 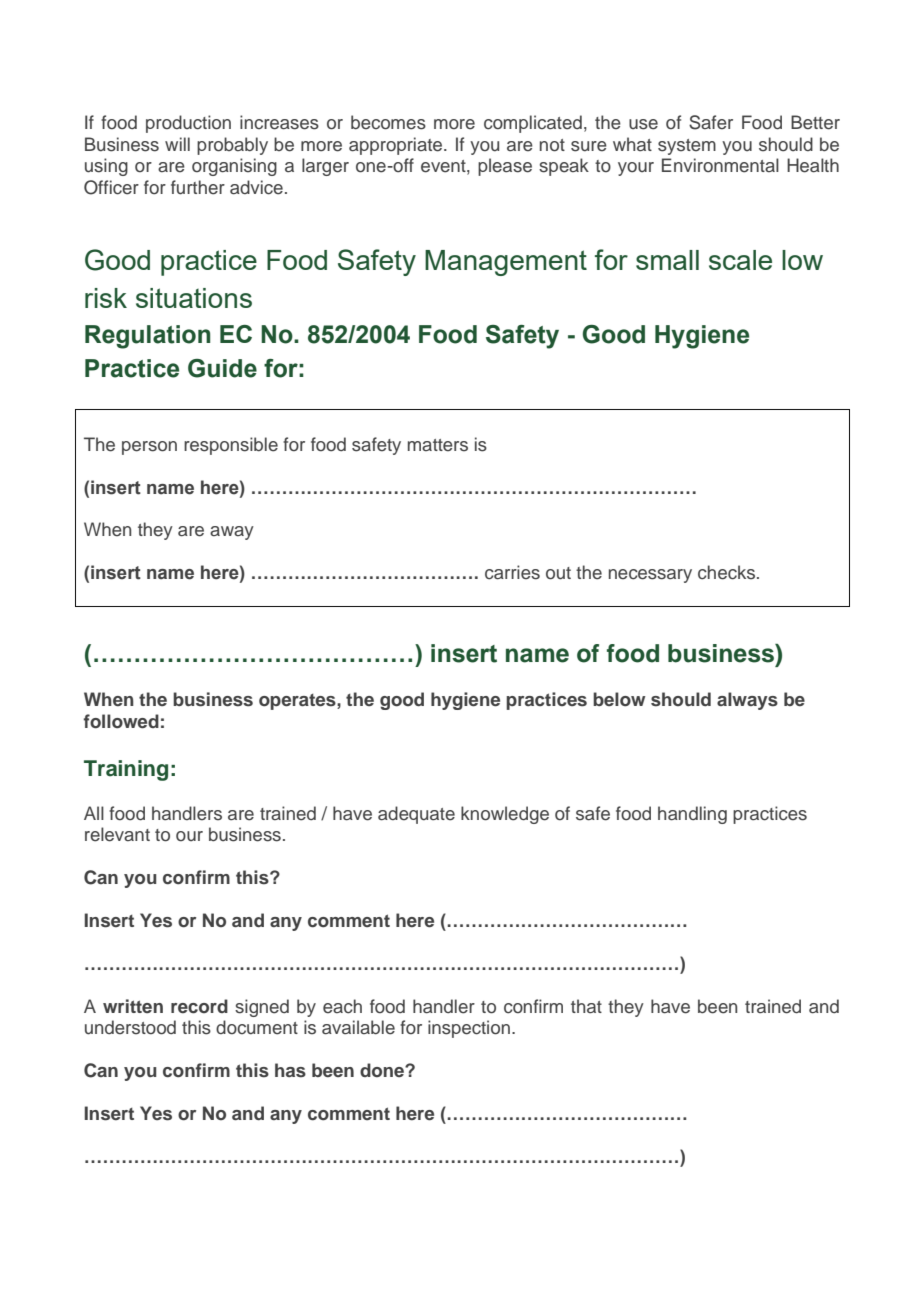 I want to click on that, so click(x=586, y=1006).
